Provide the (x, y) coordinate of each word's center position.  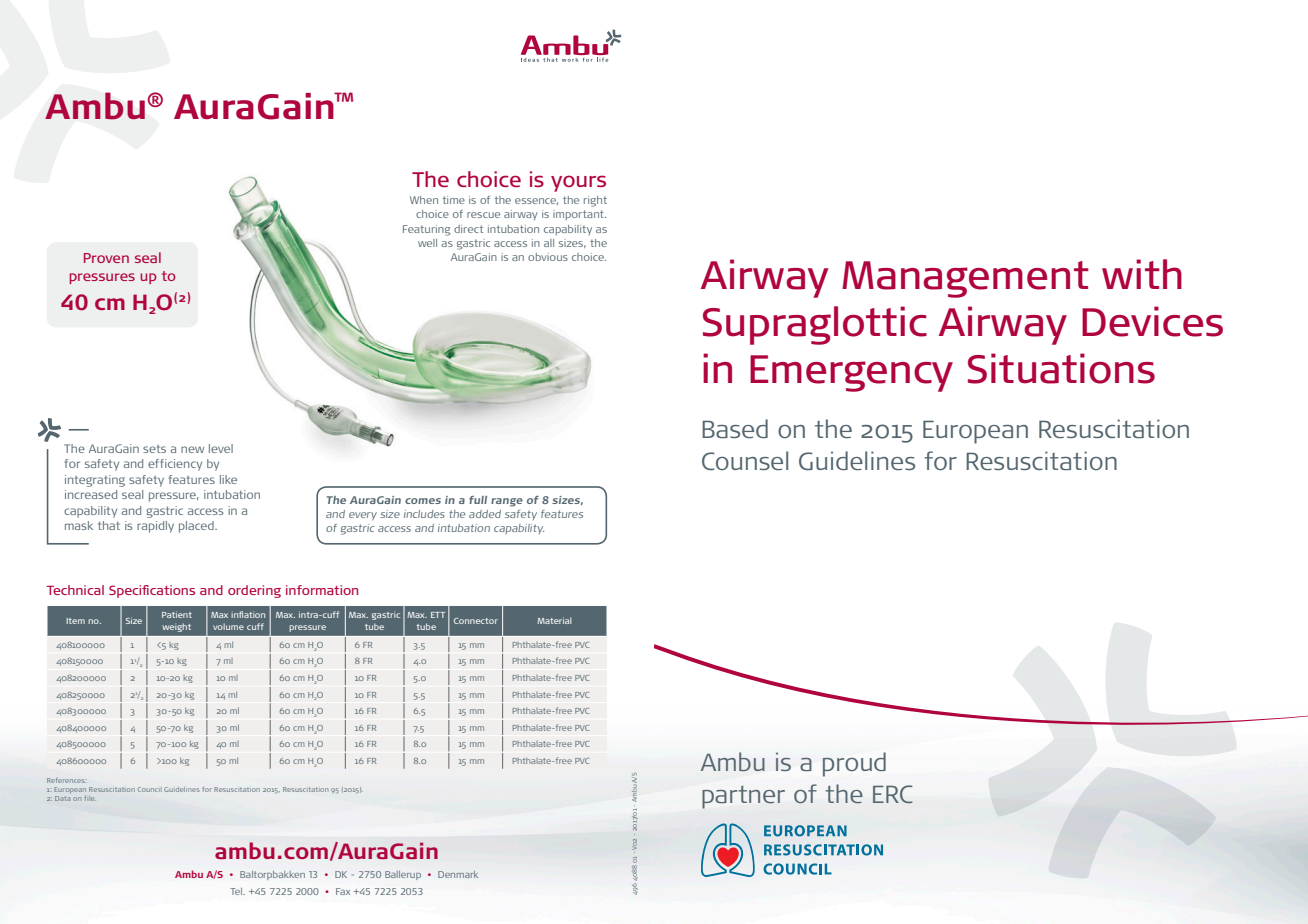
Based (735, 429)
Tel (237, 891)
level (221, 448)
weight (176, 627)
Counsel (745, 461)
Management (965, 279)
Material (554, 620)
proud (854, 764)
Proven (106, 258)
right (595, 201)
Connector (476, 621)
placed (197, 527)
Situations (1061, 368)
